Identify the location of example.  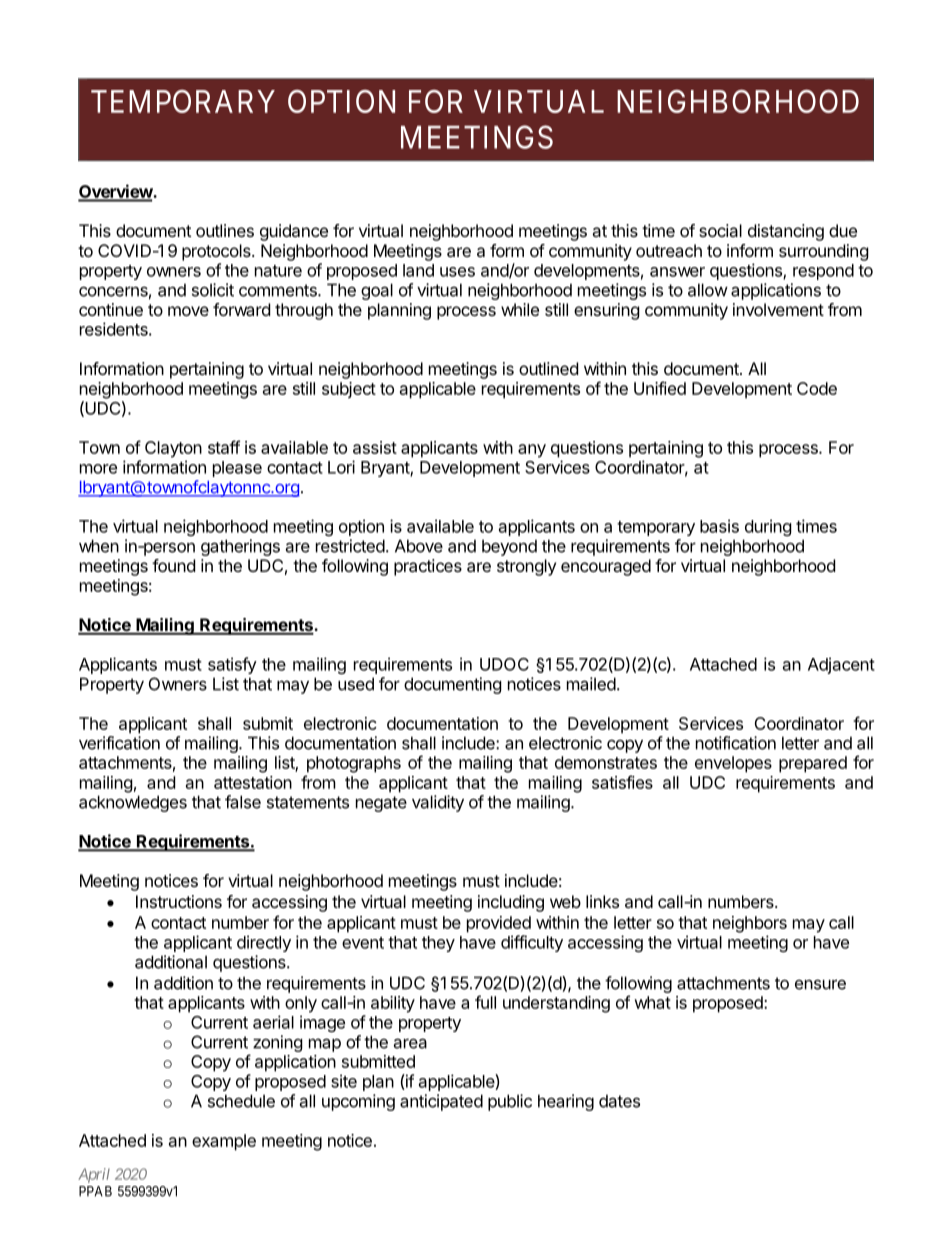
(224, 1142).
